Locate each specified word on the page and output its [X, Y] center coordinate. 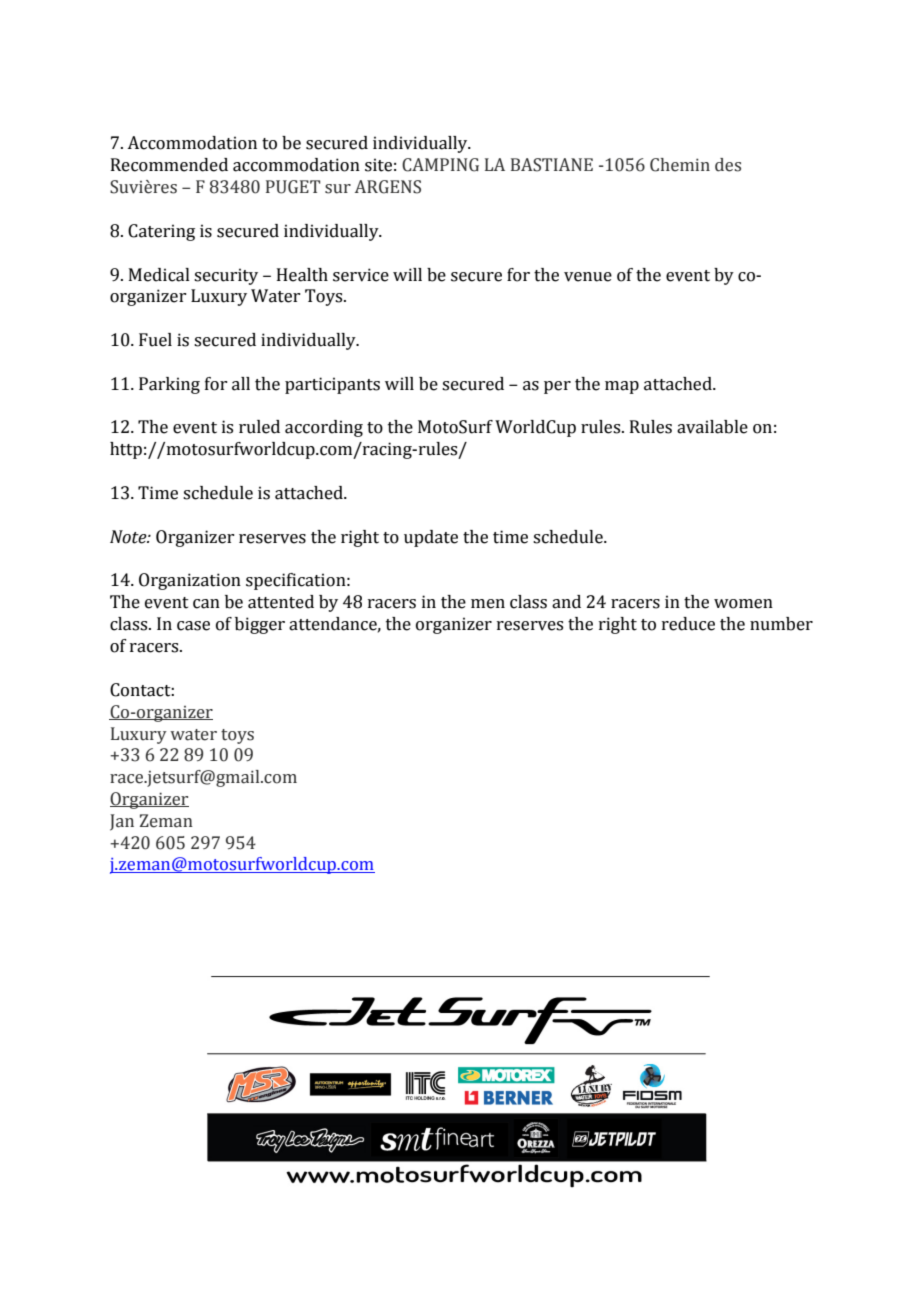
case [193, 626]
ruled [259, 427]
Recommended [169, 165]
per [557, 387]
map [622, 387]
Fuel [155, 340]
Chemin [680, 165]
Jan [122, 822]
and [566, 602]
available [712, 427]
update [431, 538]
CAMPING [440, 165]
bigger [260, 625]
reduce [688, 624]
